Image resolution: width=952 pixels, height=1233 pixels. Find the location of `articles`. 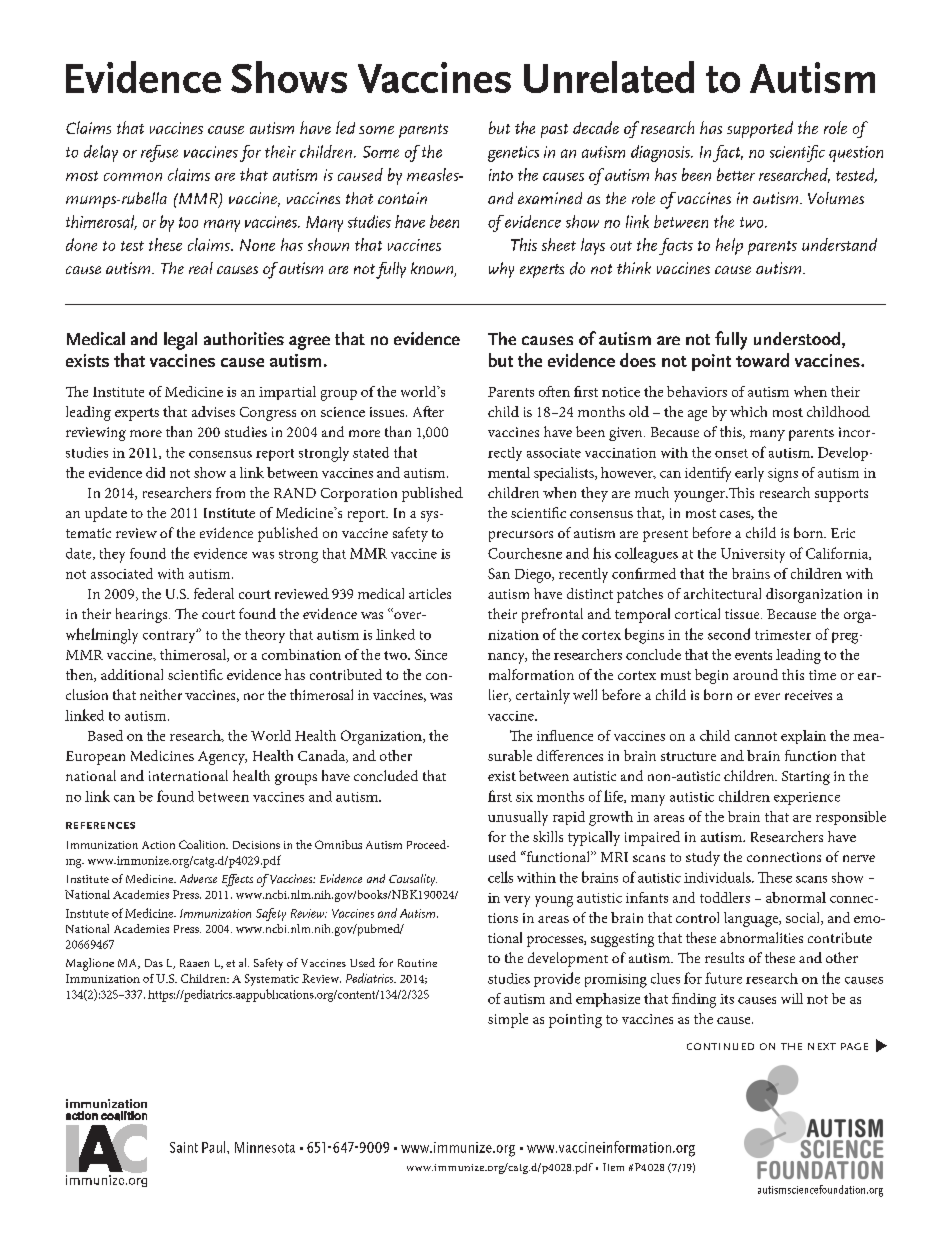

articles is located at coordinates (430, 593).
